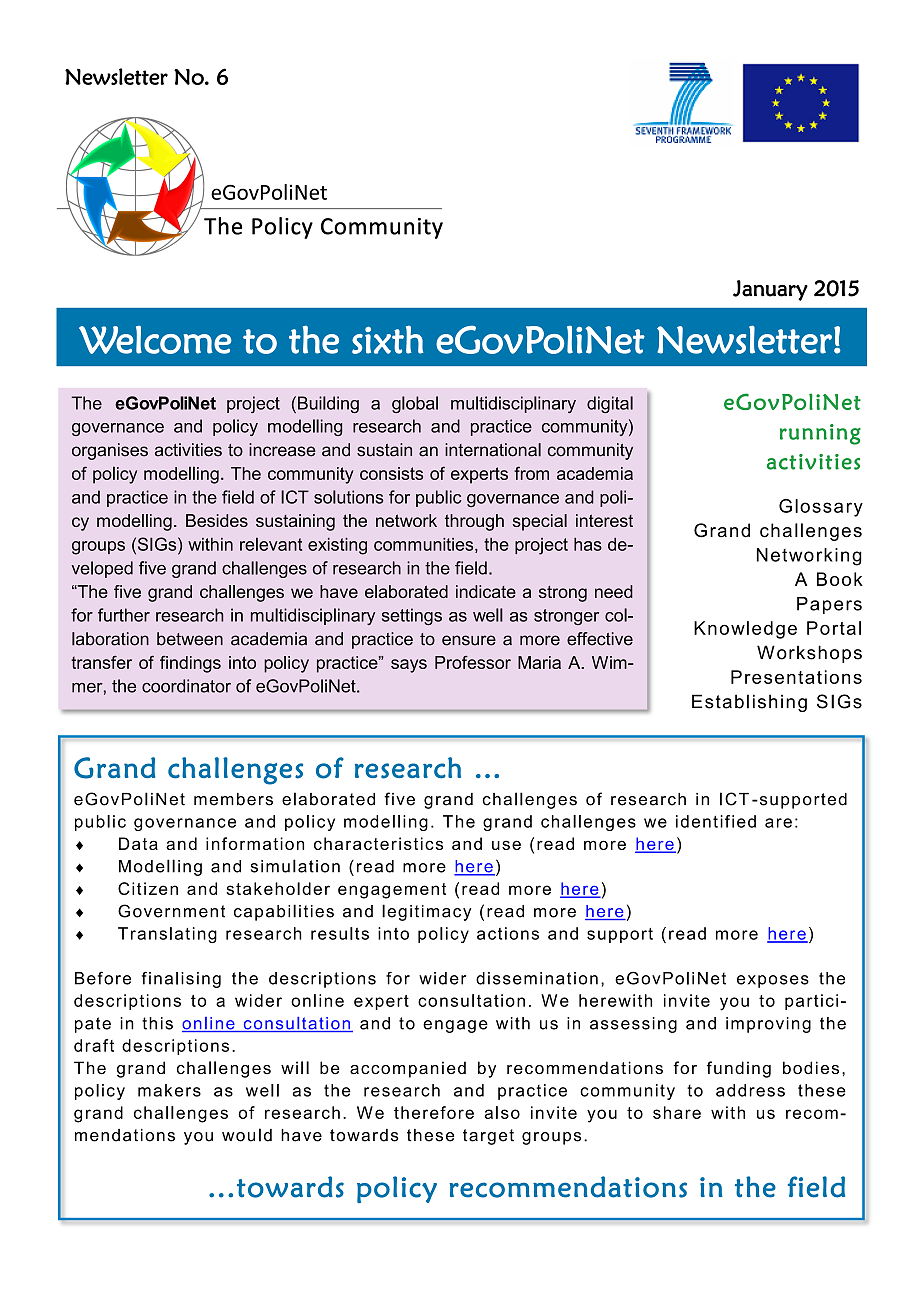 The width and height of the screenshot is (924, 1308). Describe the element at coordinates (186, 686) in the screenshot. I see `coordinator` at that location.
